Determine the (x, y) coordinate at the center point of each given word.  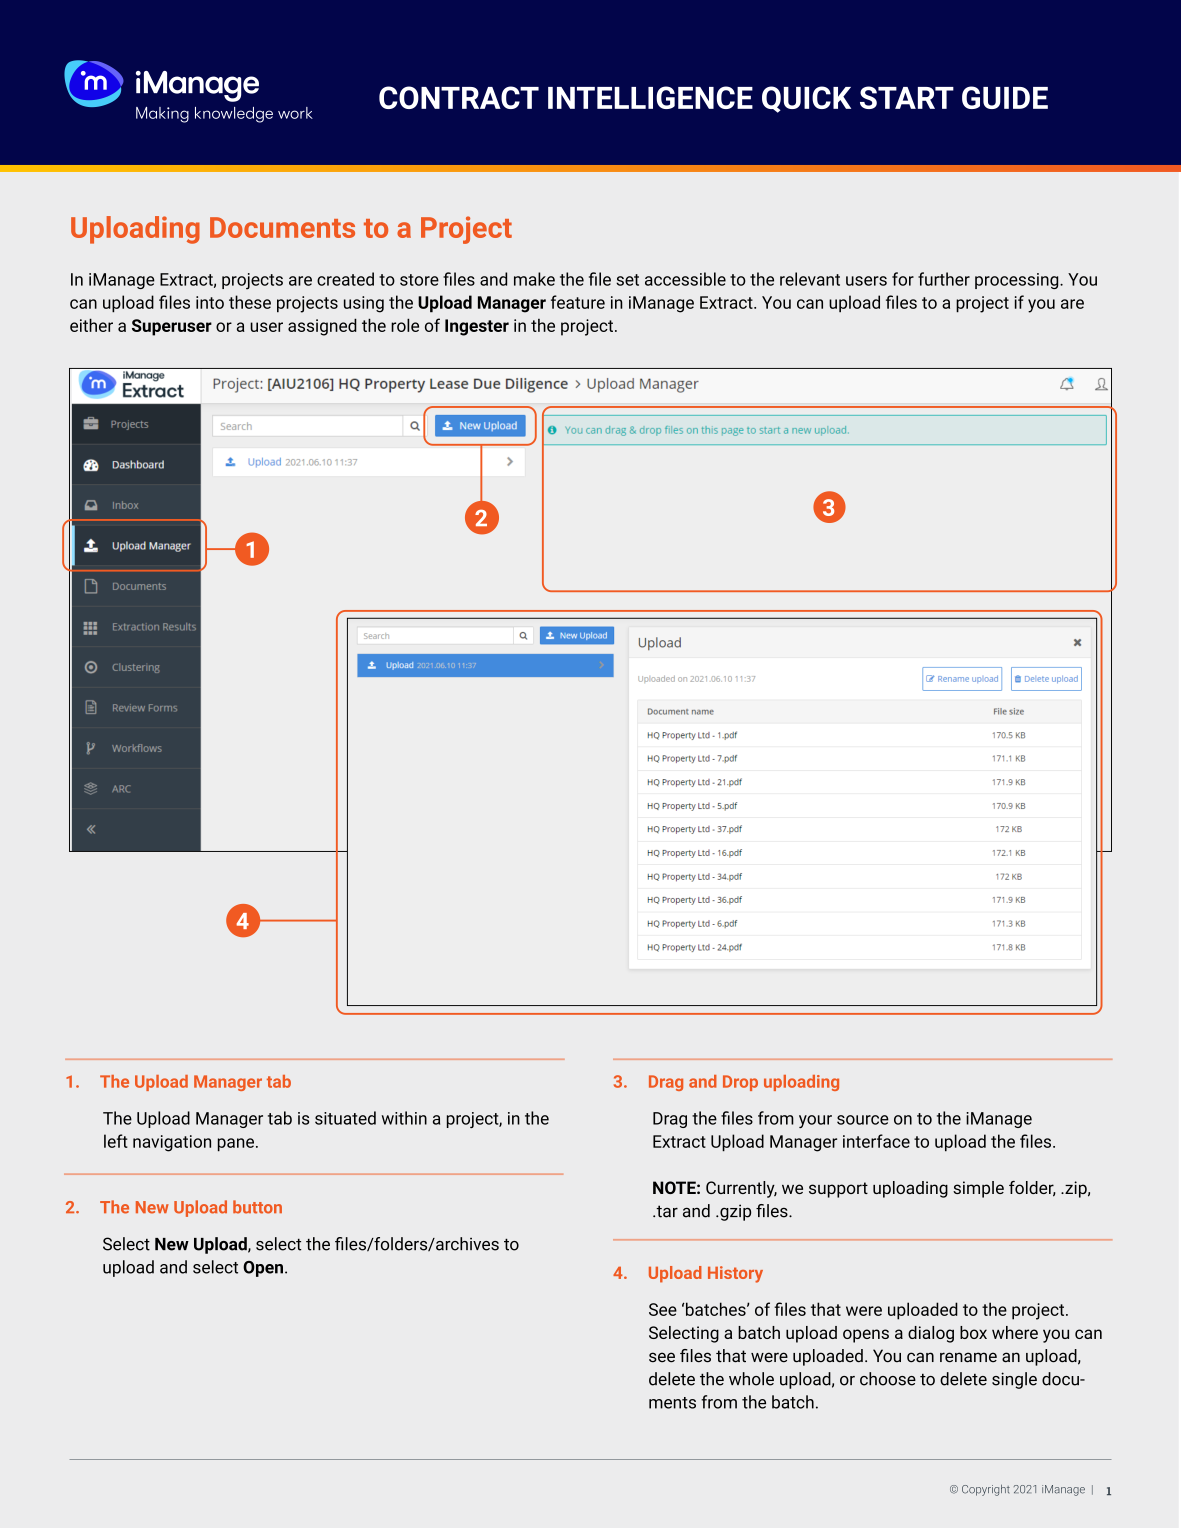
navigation (172, 1143)
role (405, 325)
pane (236, 1145)
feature (578, 302)
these (250, 302)
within (404, 1118)
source (863, 1120)
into (210, 302)
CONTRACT (459, 97)
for (903, 279)
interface (876, 1141)
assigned (322, 327)
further (944, 279)
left (116, 1141)
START (907, 97)
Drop (740, 1083)
